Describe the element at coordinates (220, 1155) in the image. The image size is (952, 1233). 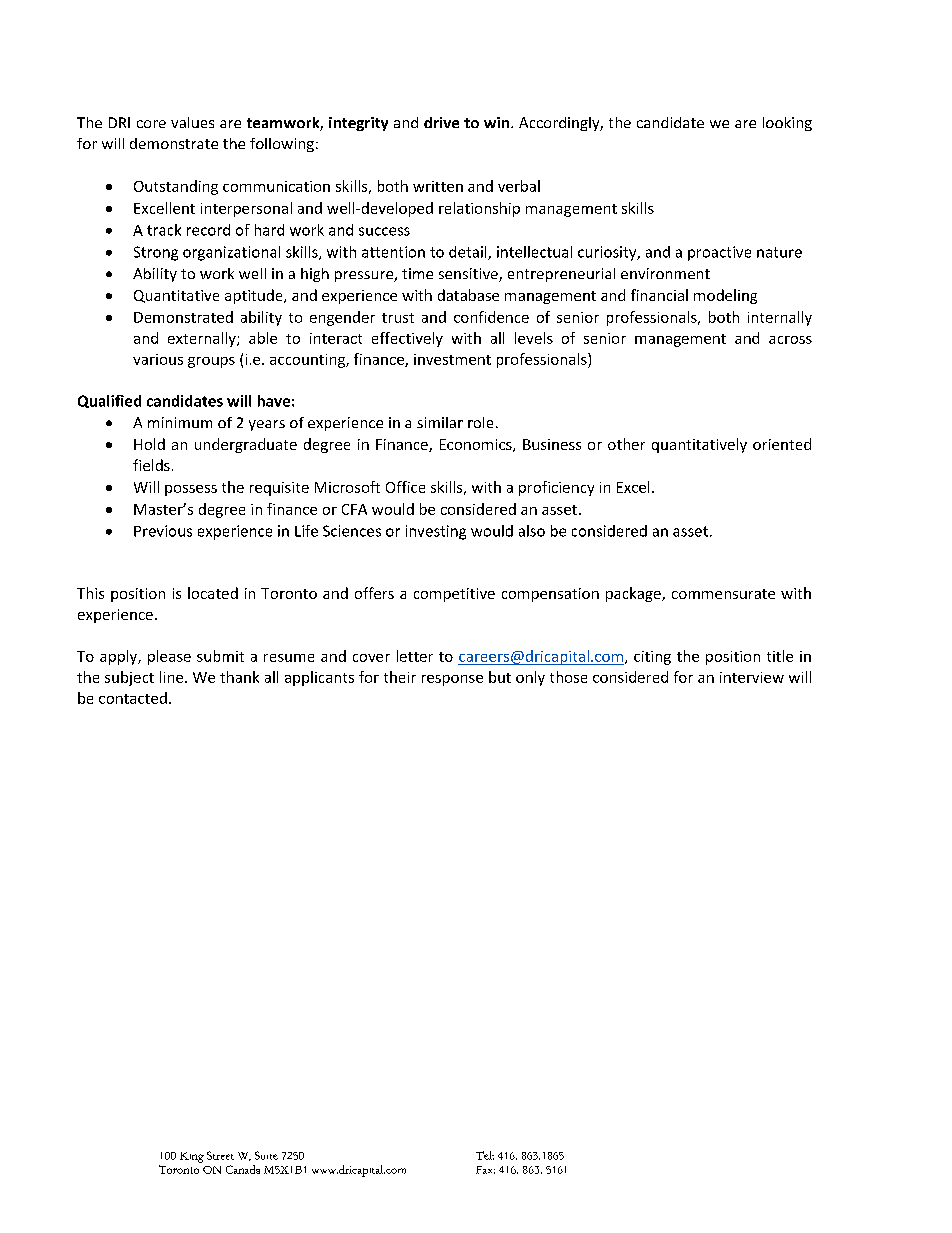
I see `Street` at that location.
